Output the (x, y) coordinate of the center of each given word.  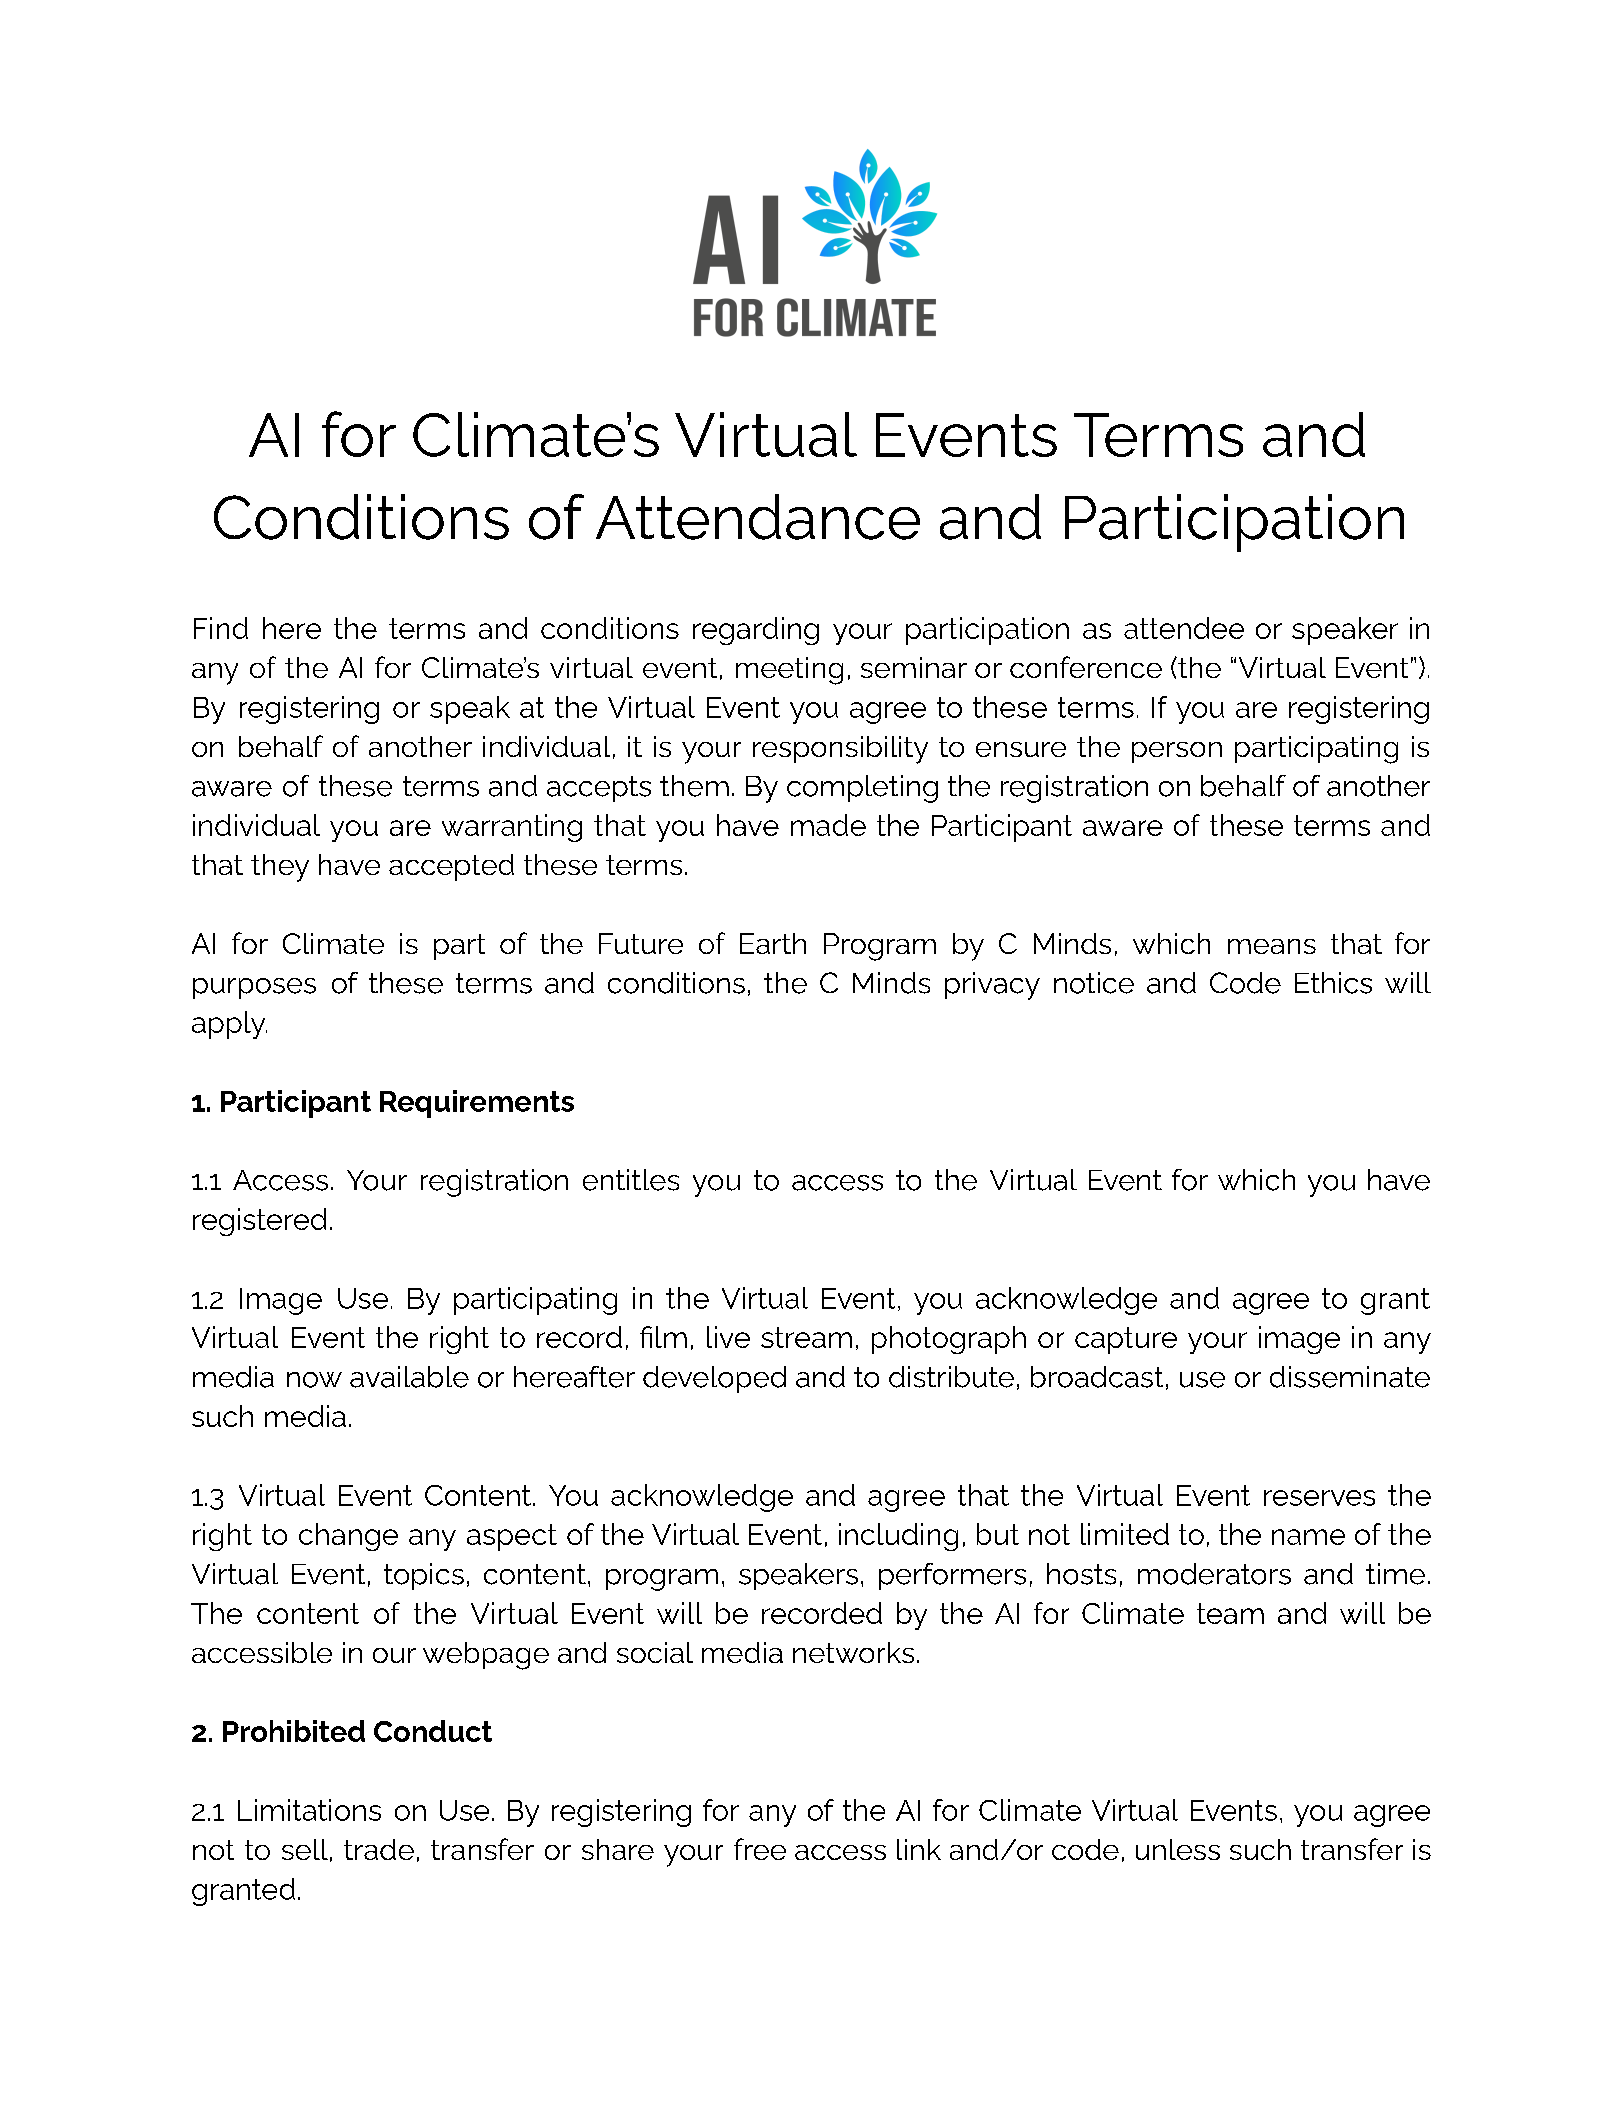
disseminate (1350, 1377)
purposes (254, 988)
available (409, 1377)
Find (221, 628)
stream (806, 1337)
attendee (1184, 628)
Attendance (758, 517)
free (760, 1849)
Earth (773, 943)
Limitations (309, 1810)
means (1272, 946)
